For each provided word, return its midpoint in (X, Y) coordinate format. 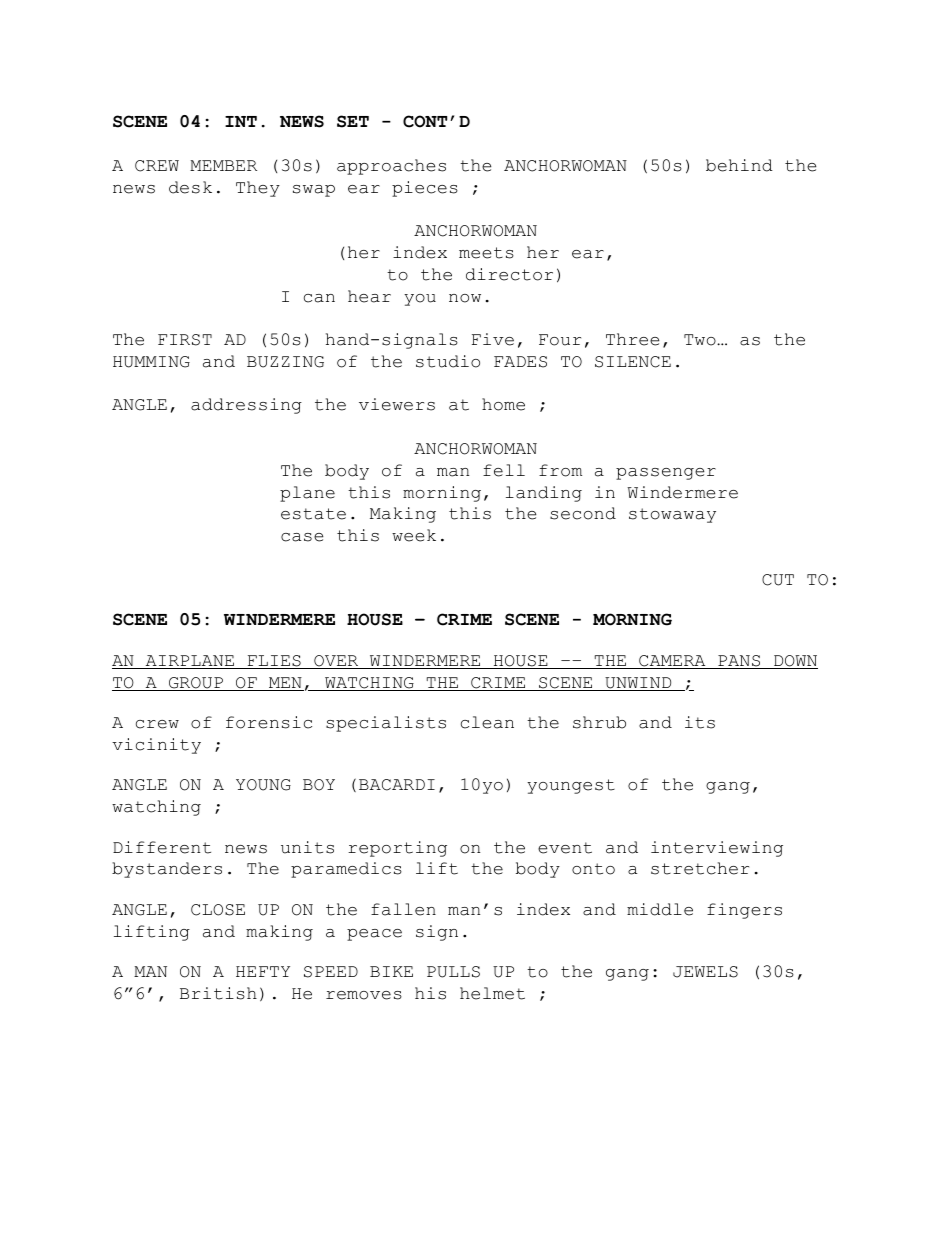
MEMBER (223, 165)
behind (739, 165)
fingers (744, 911)
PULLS (453, 972)
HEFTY (263, 971)
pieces (425, 189)
